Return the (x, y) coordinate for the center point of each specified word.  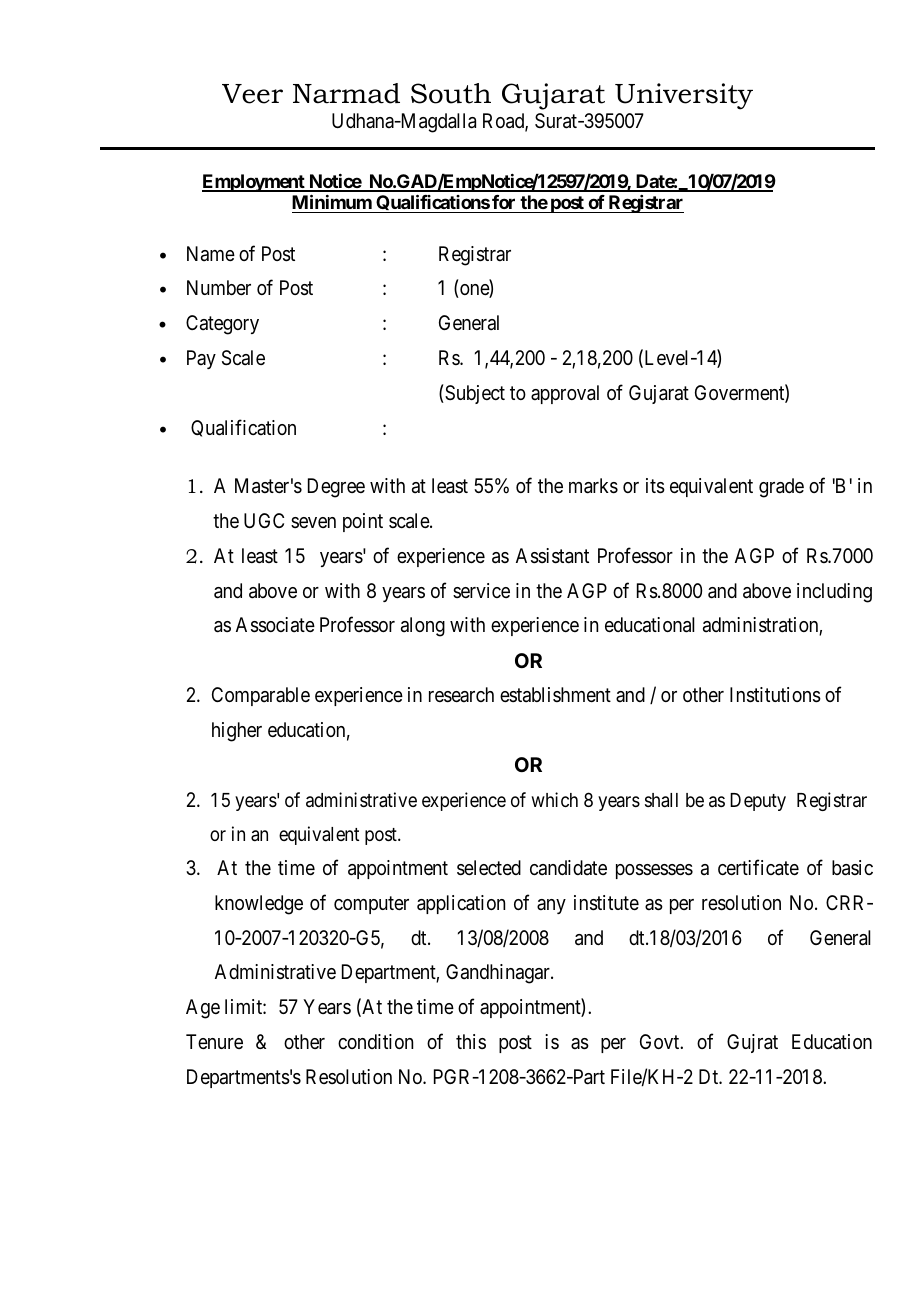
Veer (252, 94)
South (451, 93)
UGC (264, 520)
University (684, 96)
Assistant (552, 556)
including (834, 593)
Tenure (214, 1041)
